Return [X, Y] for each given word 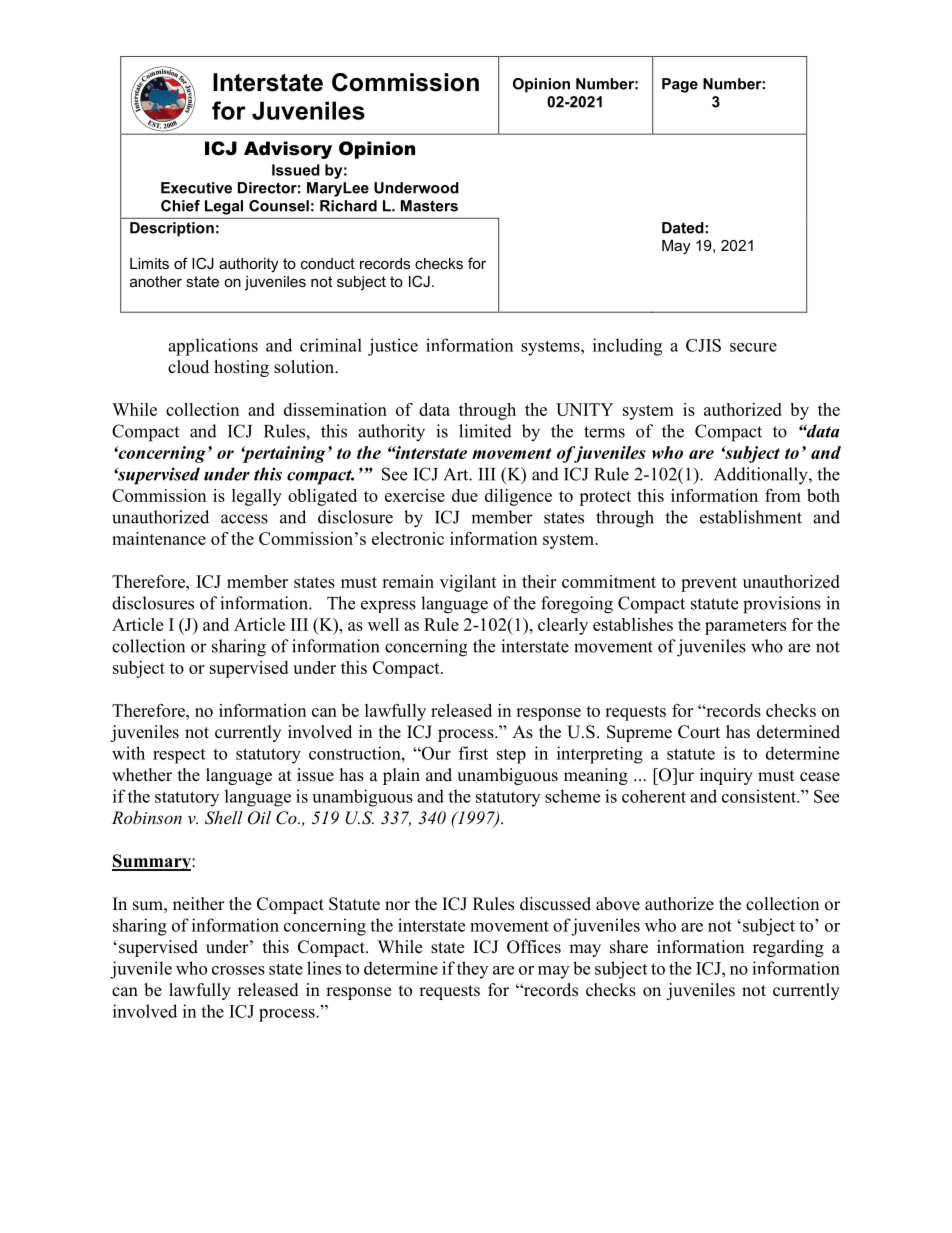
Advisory [288, 150]
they [472, 970]
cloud [188, 367]
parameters [745, 627]
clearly [563, 626]
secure [753, 347]
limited [485, 431]
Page [680, 85]
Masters [429, 206]
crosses [238, 970]
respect [179, 756]
